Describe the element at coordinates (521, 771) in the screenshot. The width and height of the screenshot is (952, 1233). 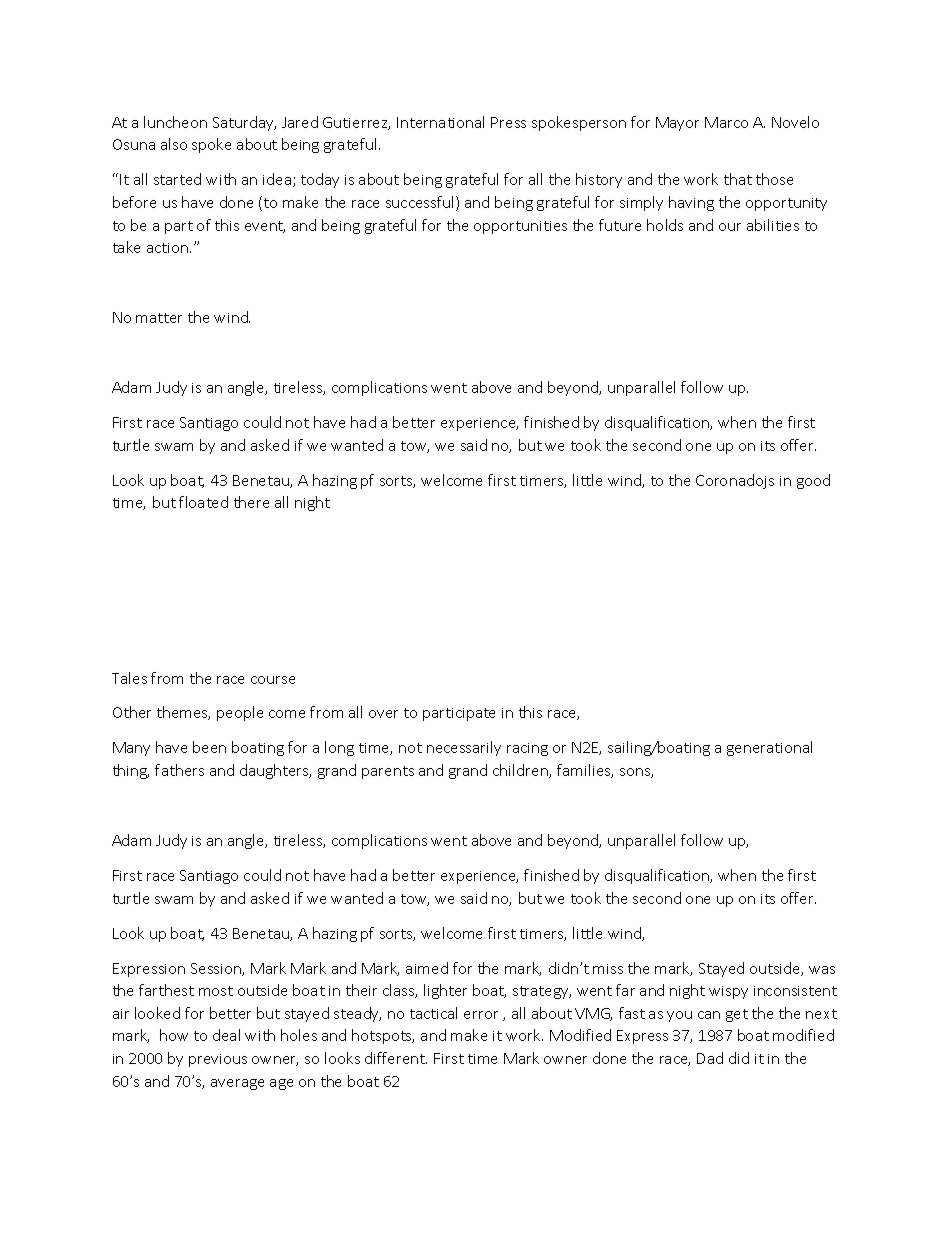
I see `children` at that location.
